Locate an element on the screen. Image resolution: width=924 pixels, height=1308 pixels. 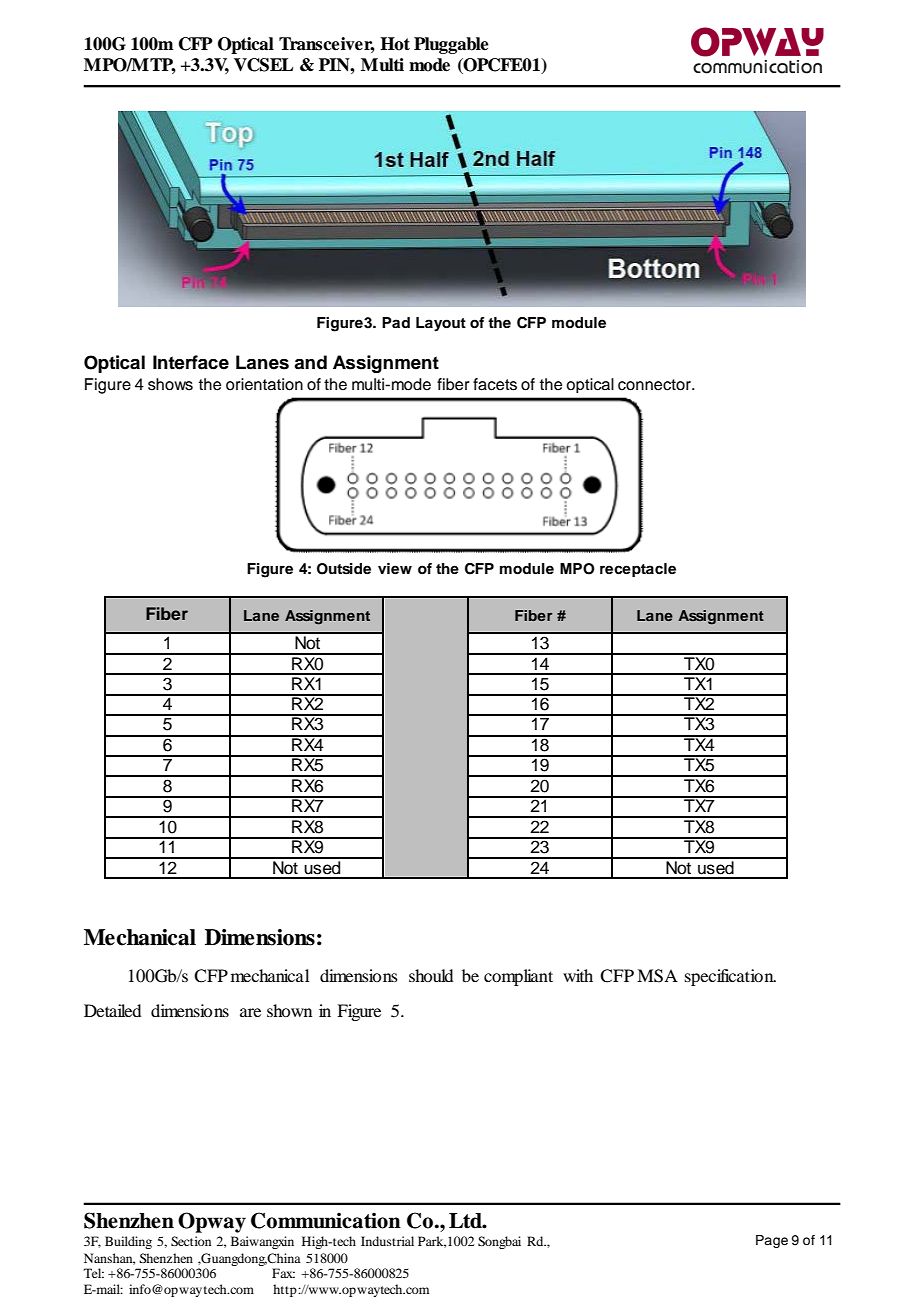
MSA is located at coordinates (657, 976).
